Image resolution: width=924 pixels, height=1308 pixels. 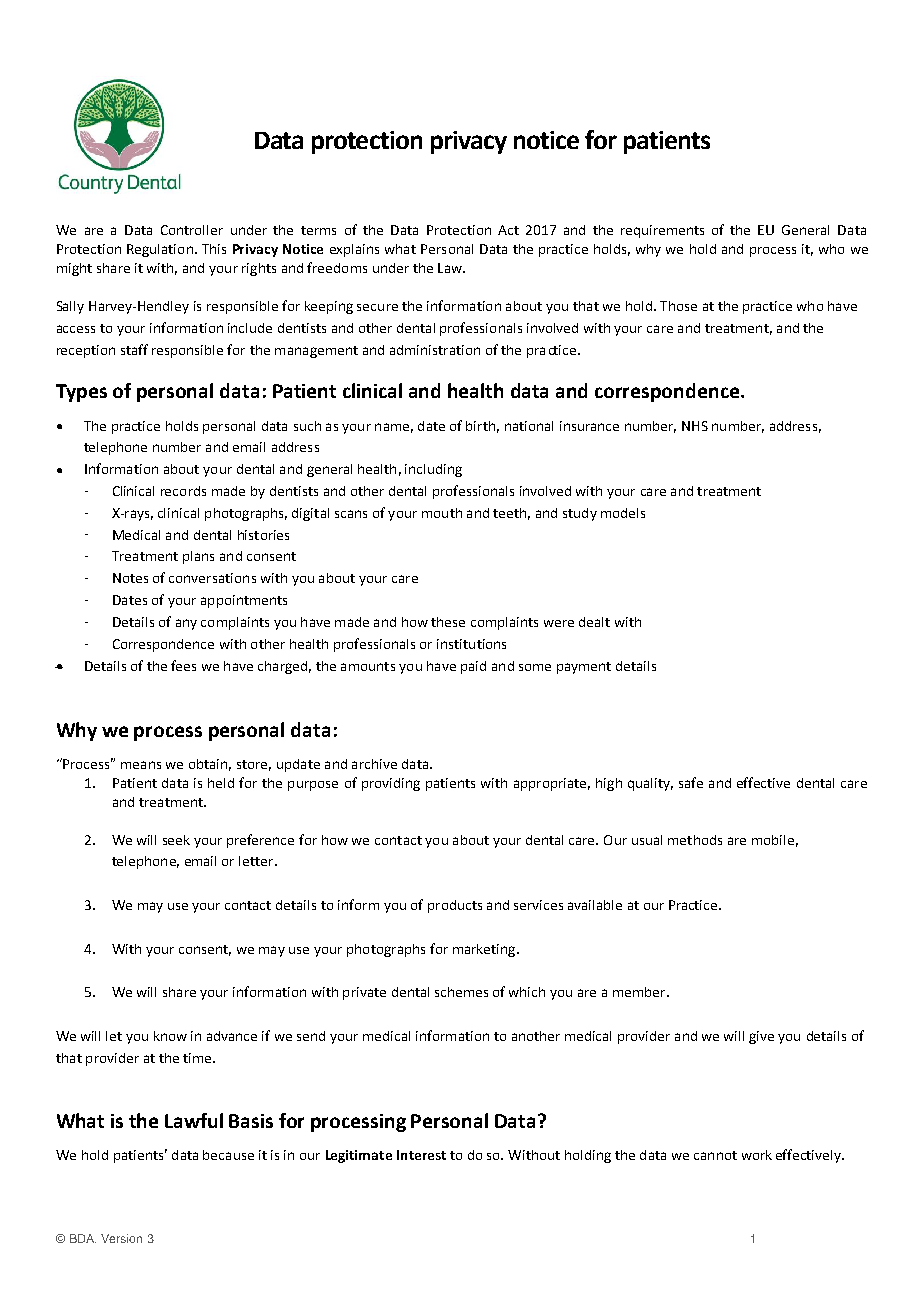 What do you see at coordinates (121, 1238) in the screenshot?
I see `Version` at bounding box center [121, 1238].
